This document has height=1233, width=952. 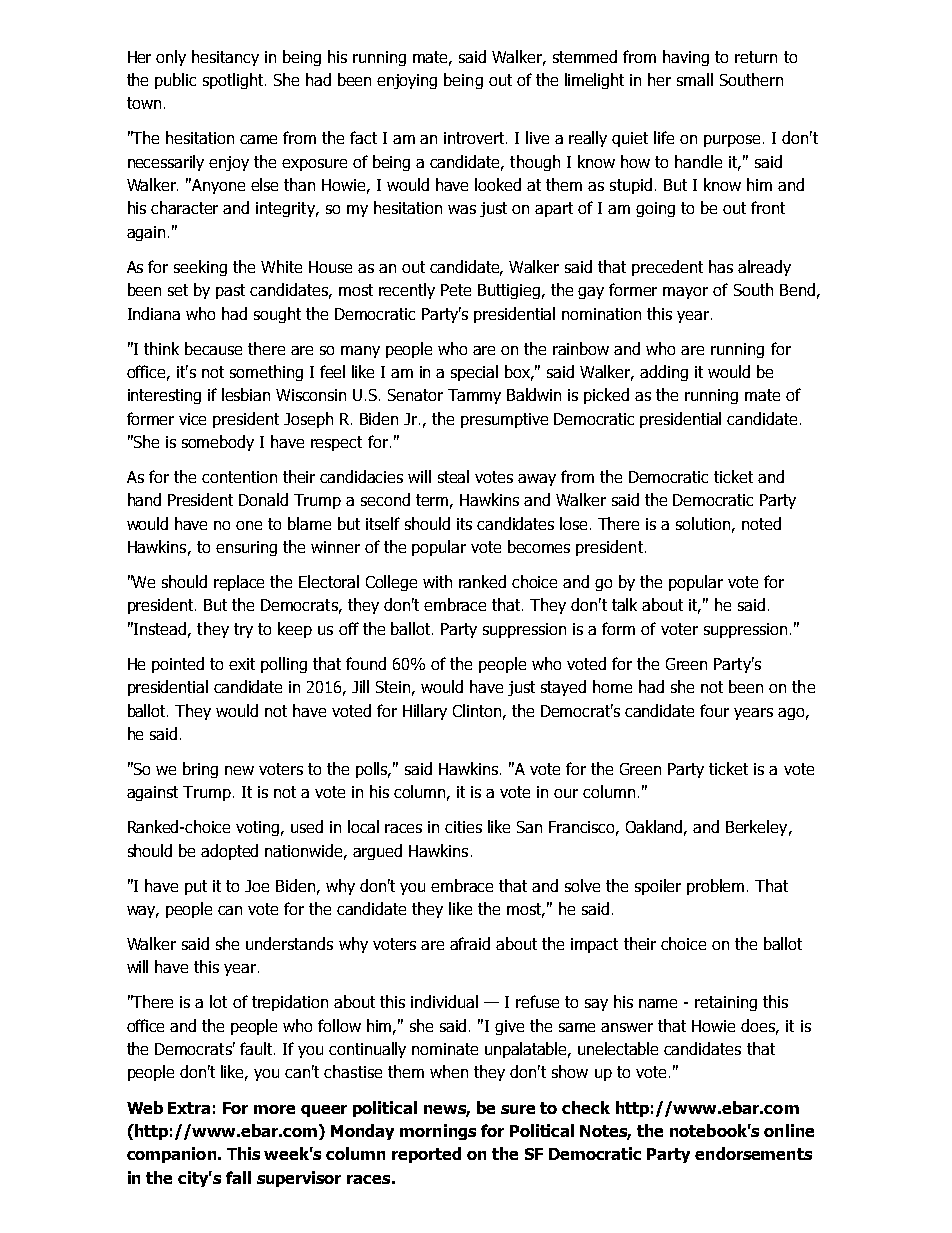 I want to click on mornings, so click(x=438, y=1132).
